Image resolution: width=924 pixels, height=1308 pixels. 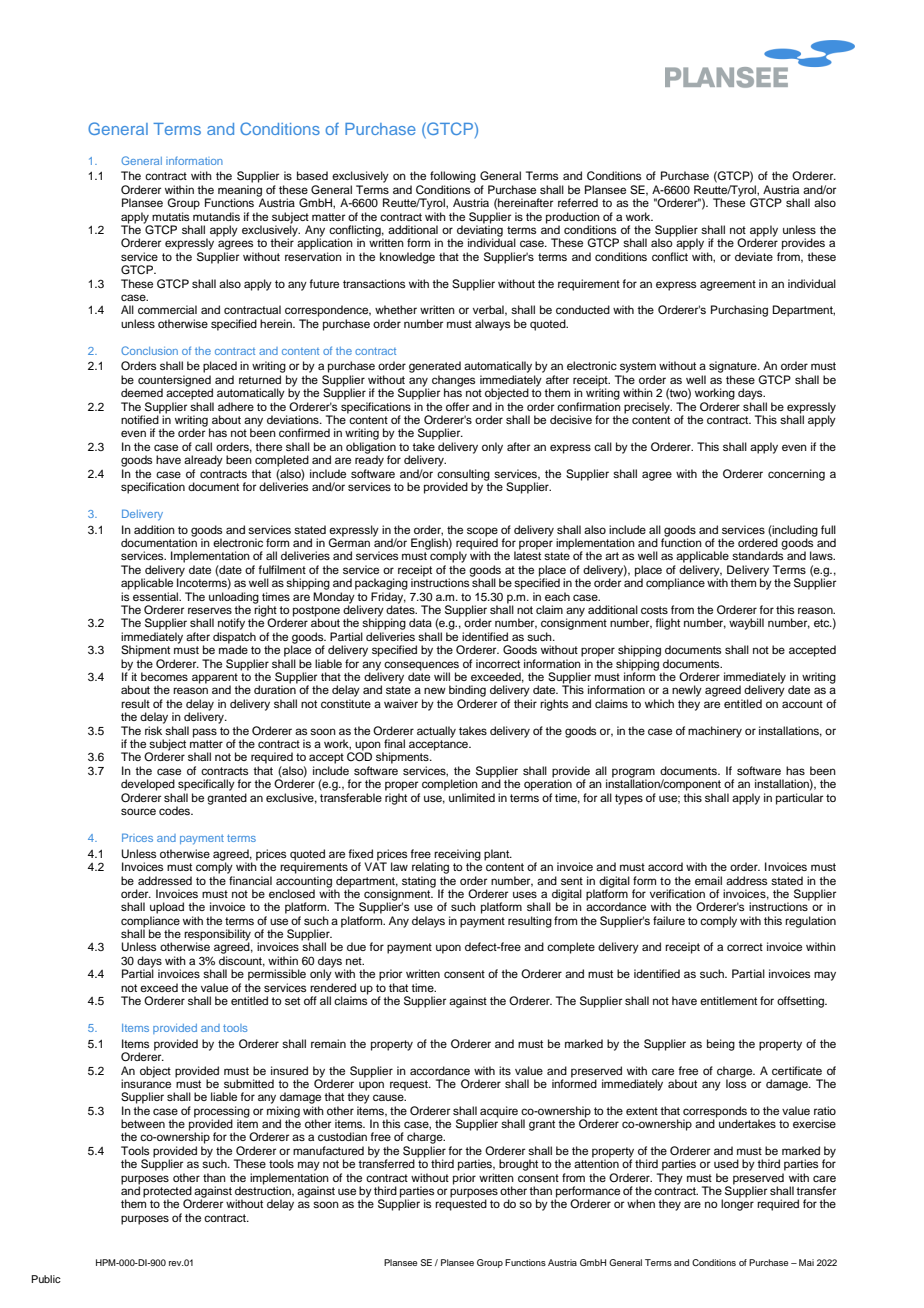 What do you see at coordinates (737, 1205) in the screenshot?
I see `longer` at bounding box center [737, 1205].
